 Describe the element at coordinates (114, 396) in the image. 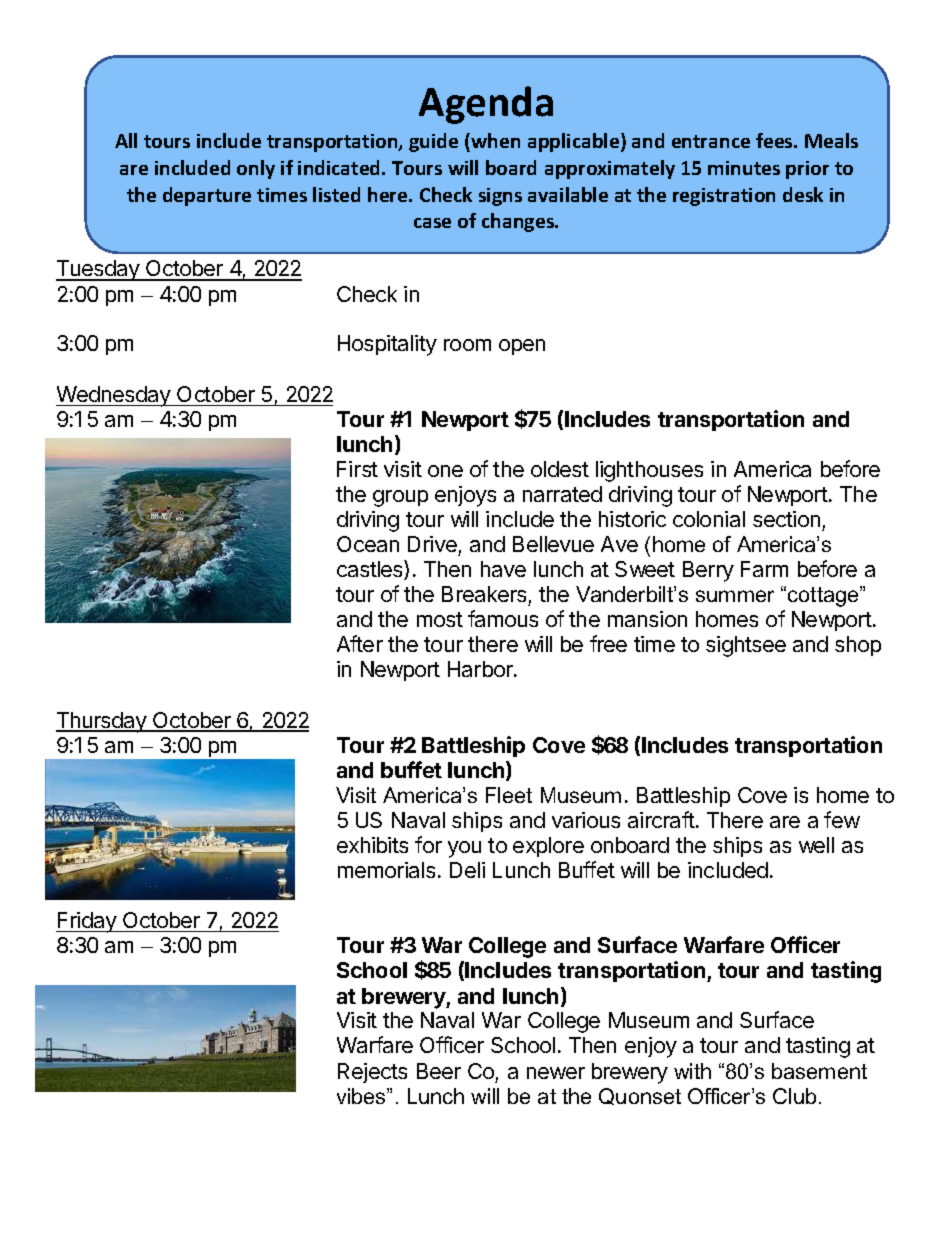

I see `Wednesday` at that location.
